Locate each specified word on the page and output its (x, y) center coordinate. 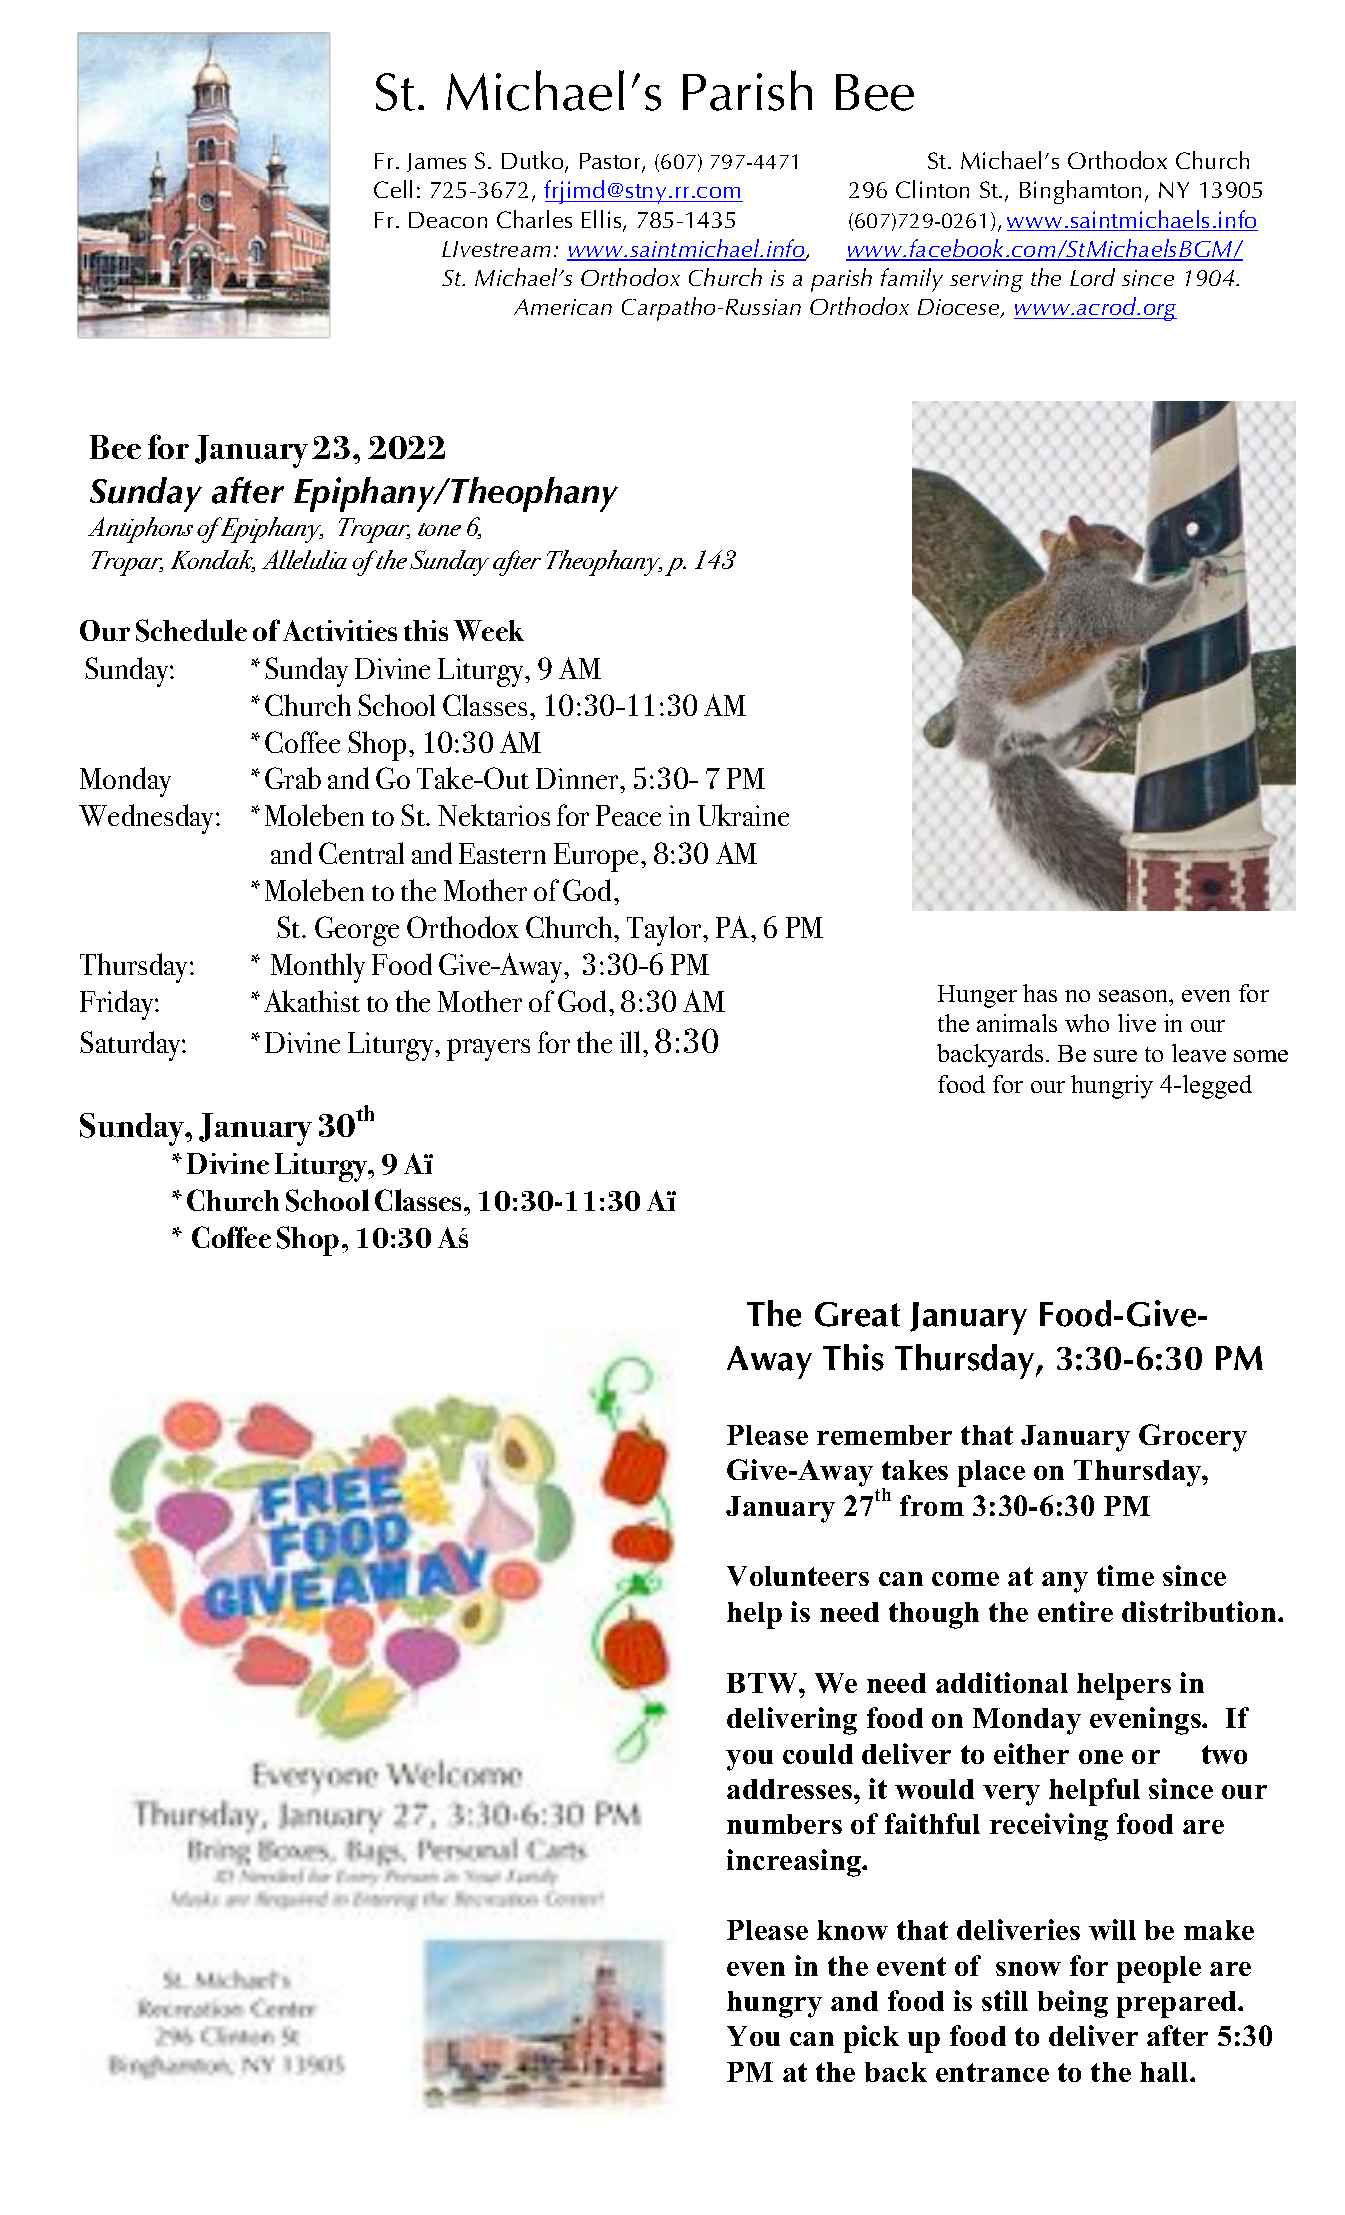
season (1135, 996)
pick (871, 2039)
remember (884, 1435)
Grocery (1193, 1438)
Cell (393, 189)
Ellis (603, 220)
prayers (488, 1050)
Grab (293, 778)
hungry (774, 2004)
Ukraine (743, 815)
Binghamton (1080, 192)
